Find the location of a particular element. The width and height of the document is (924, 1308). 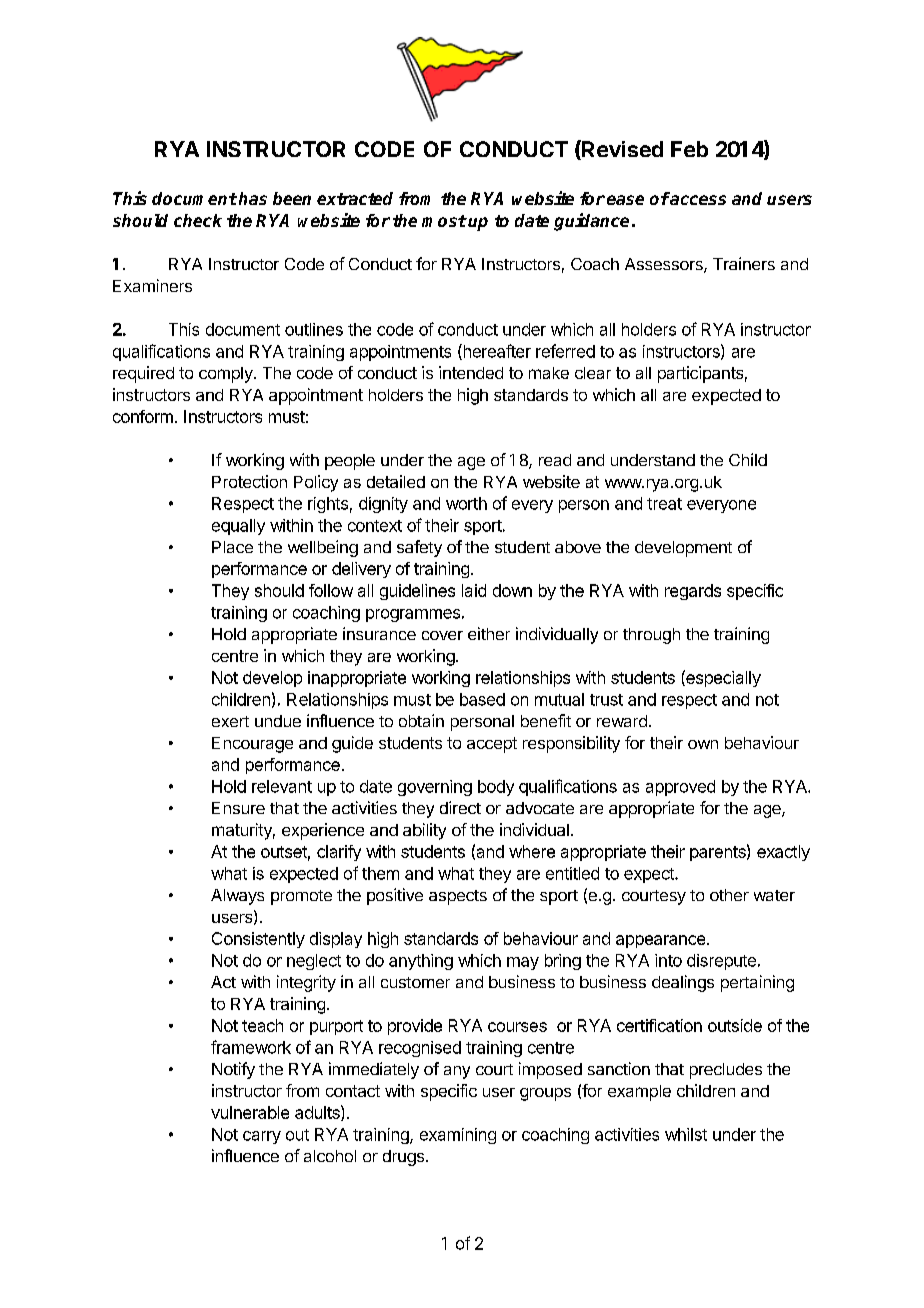

most is located at coordinates (444, 221).
